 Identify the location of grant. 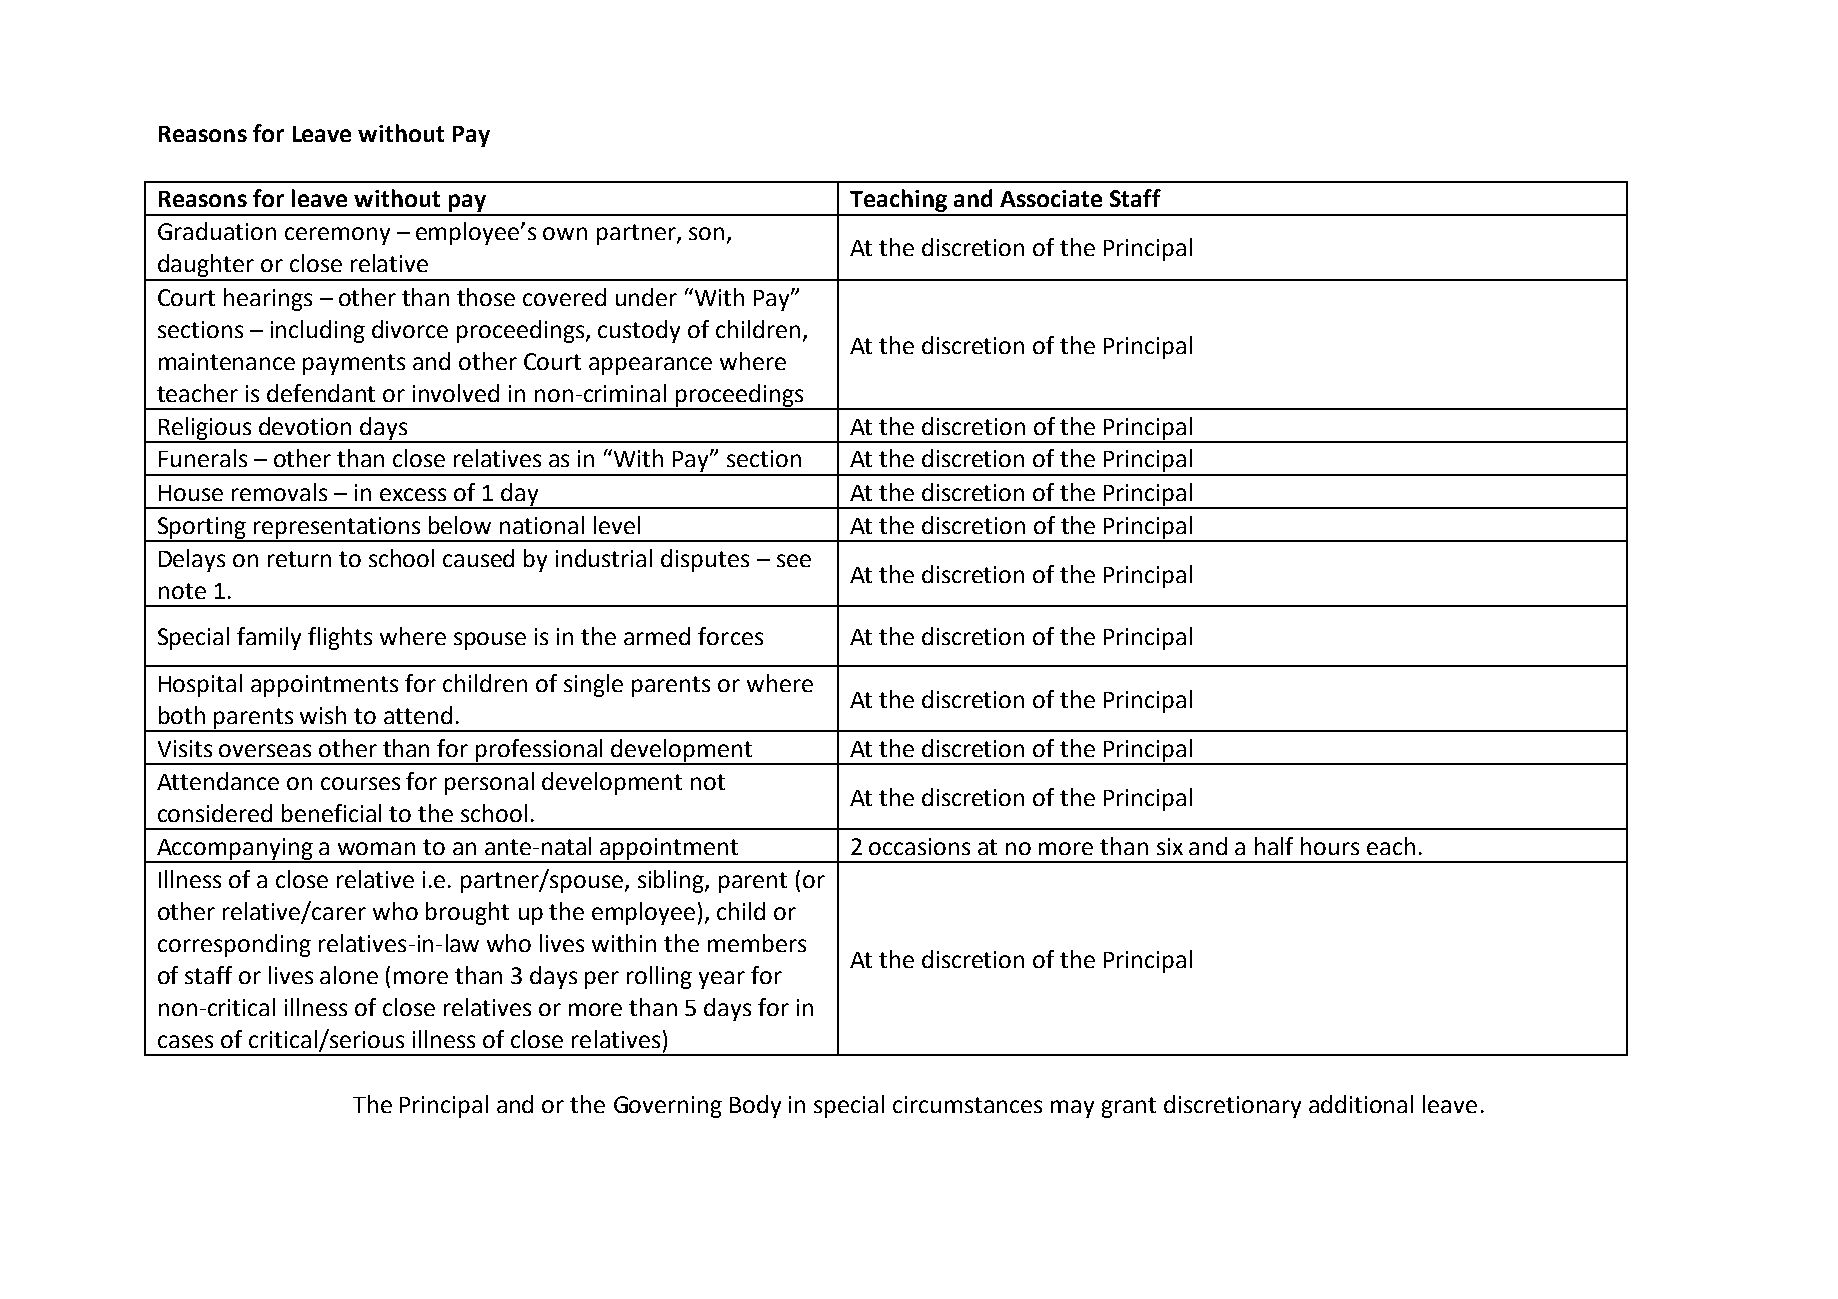
(1129, 1107).
